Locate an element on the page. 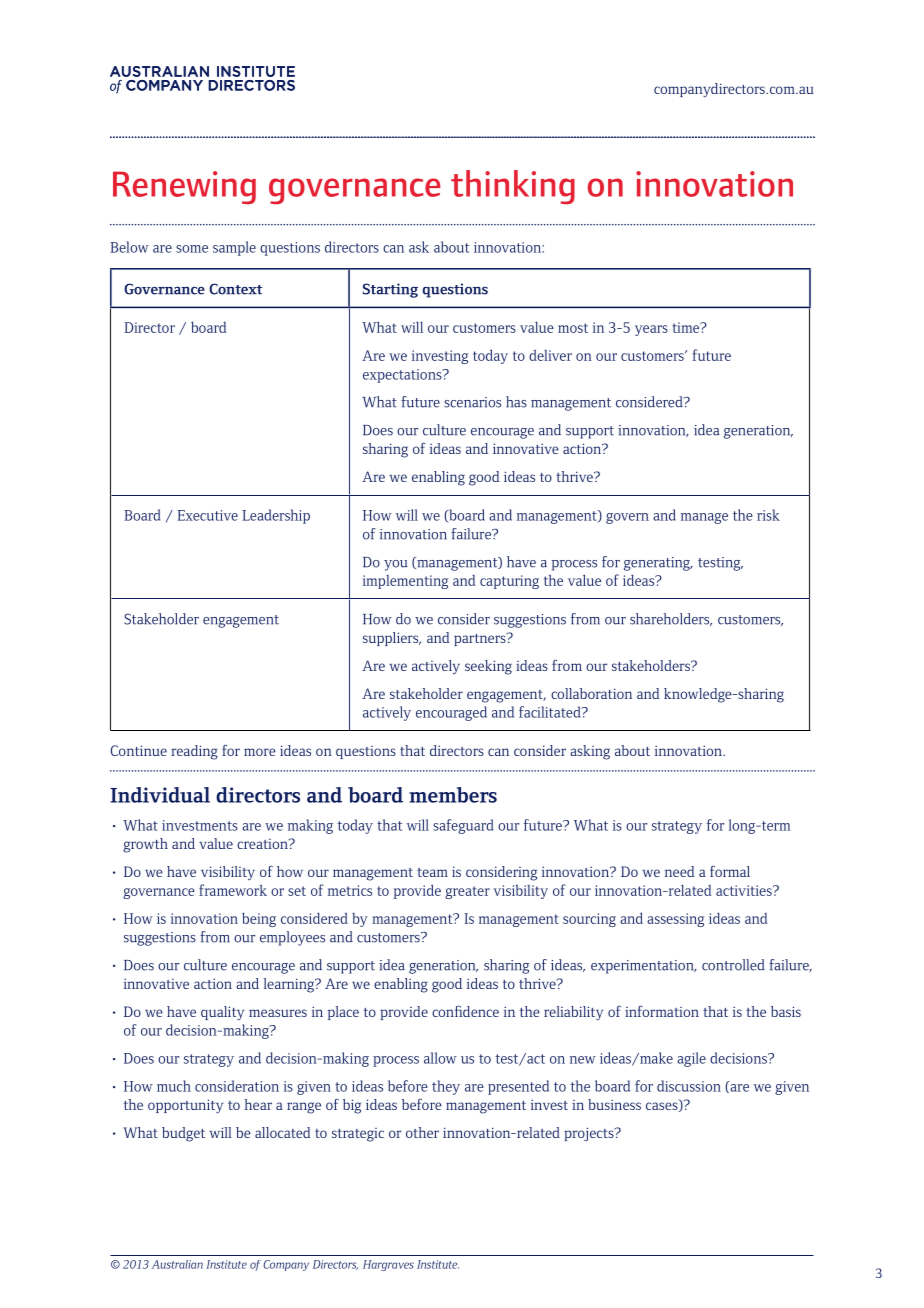  reading is located at coordinates (194, 752).
